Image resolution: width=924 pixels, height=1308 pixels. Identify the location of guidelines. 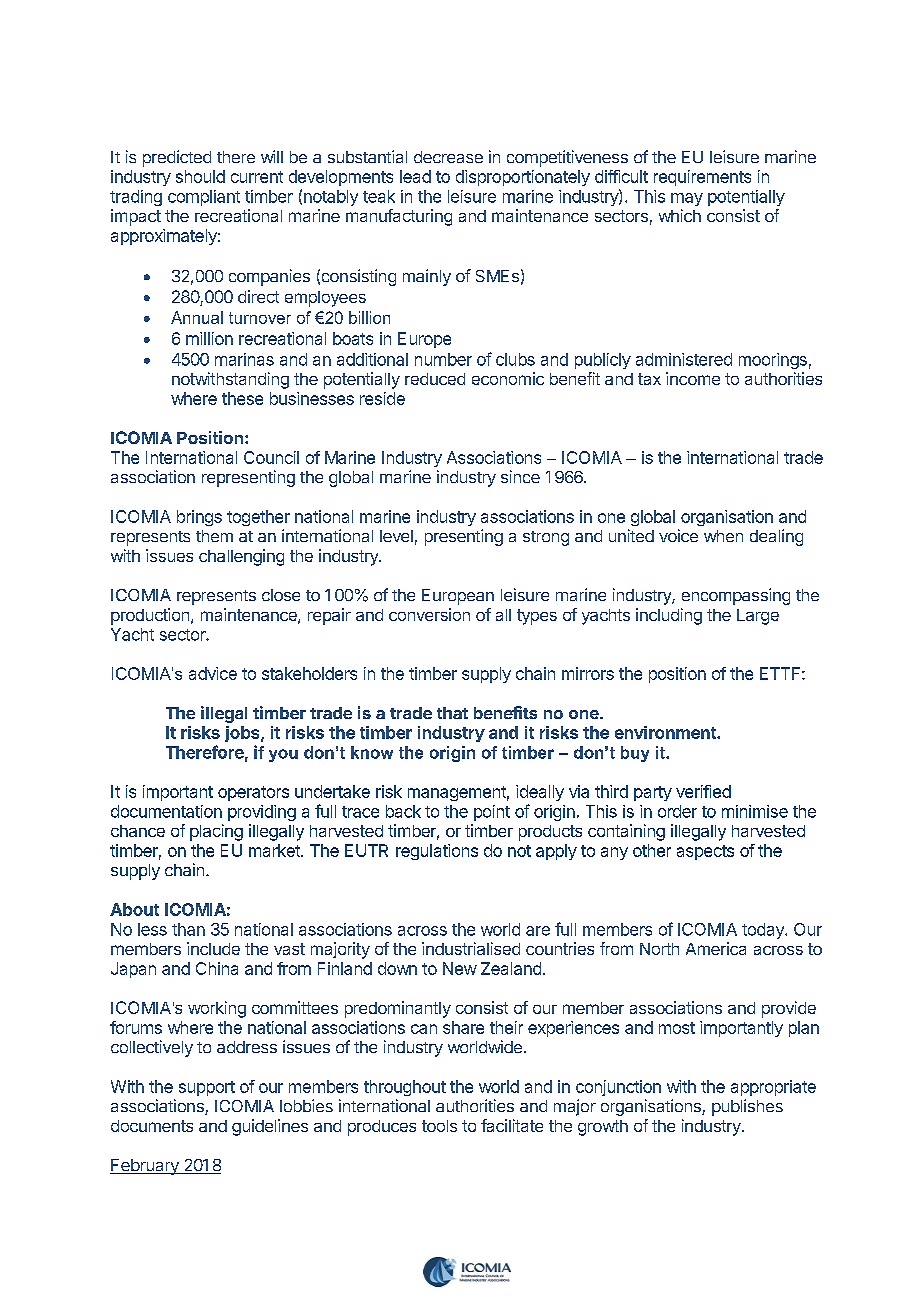
(270, 1127).
